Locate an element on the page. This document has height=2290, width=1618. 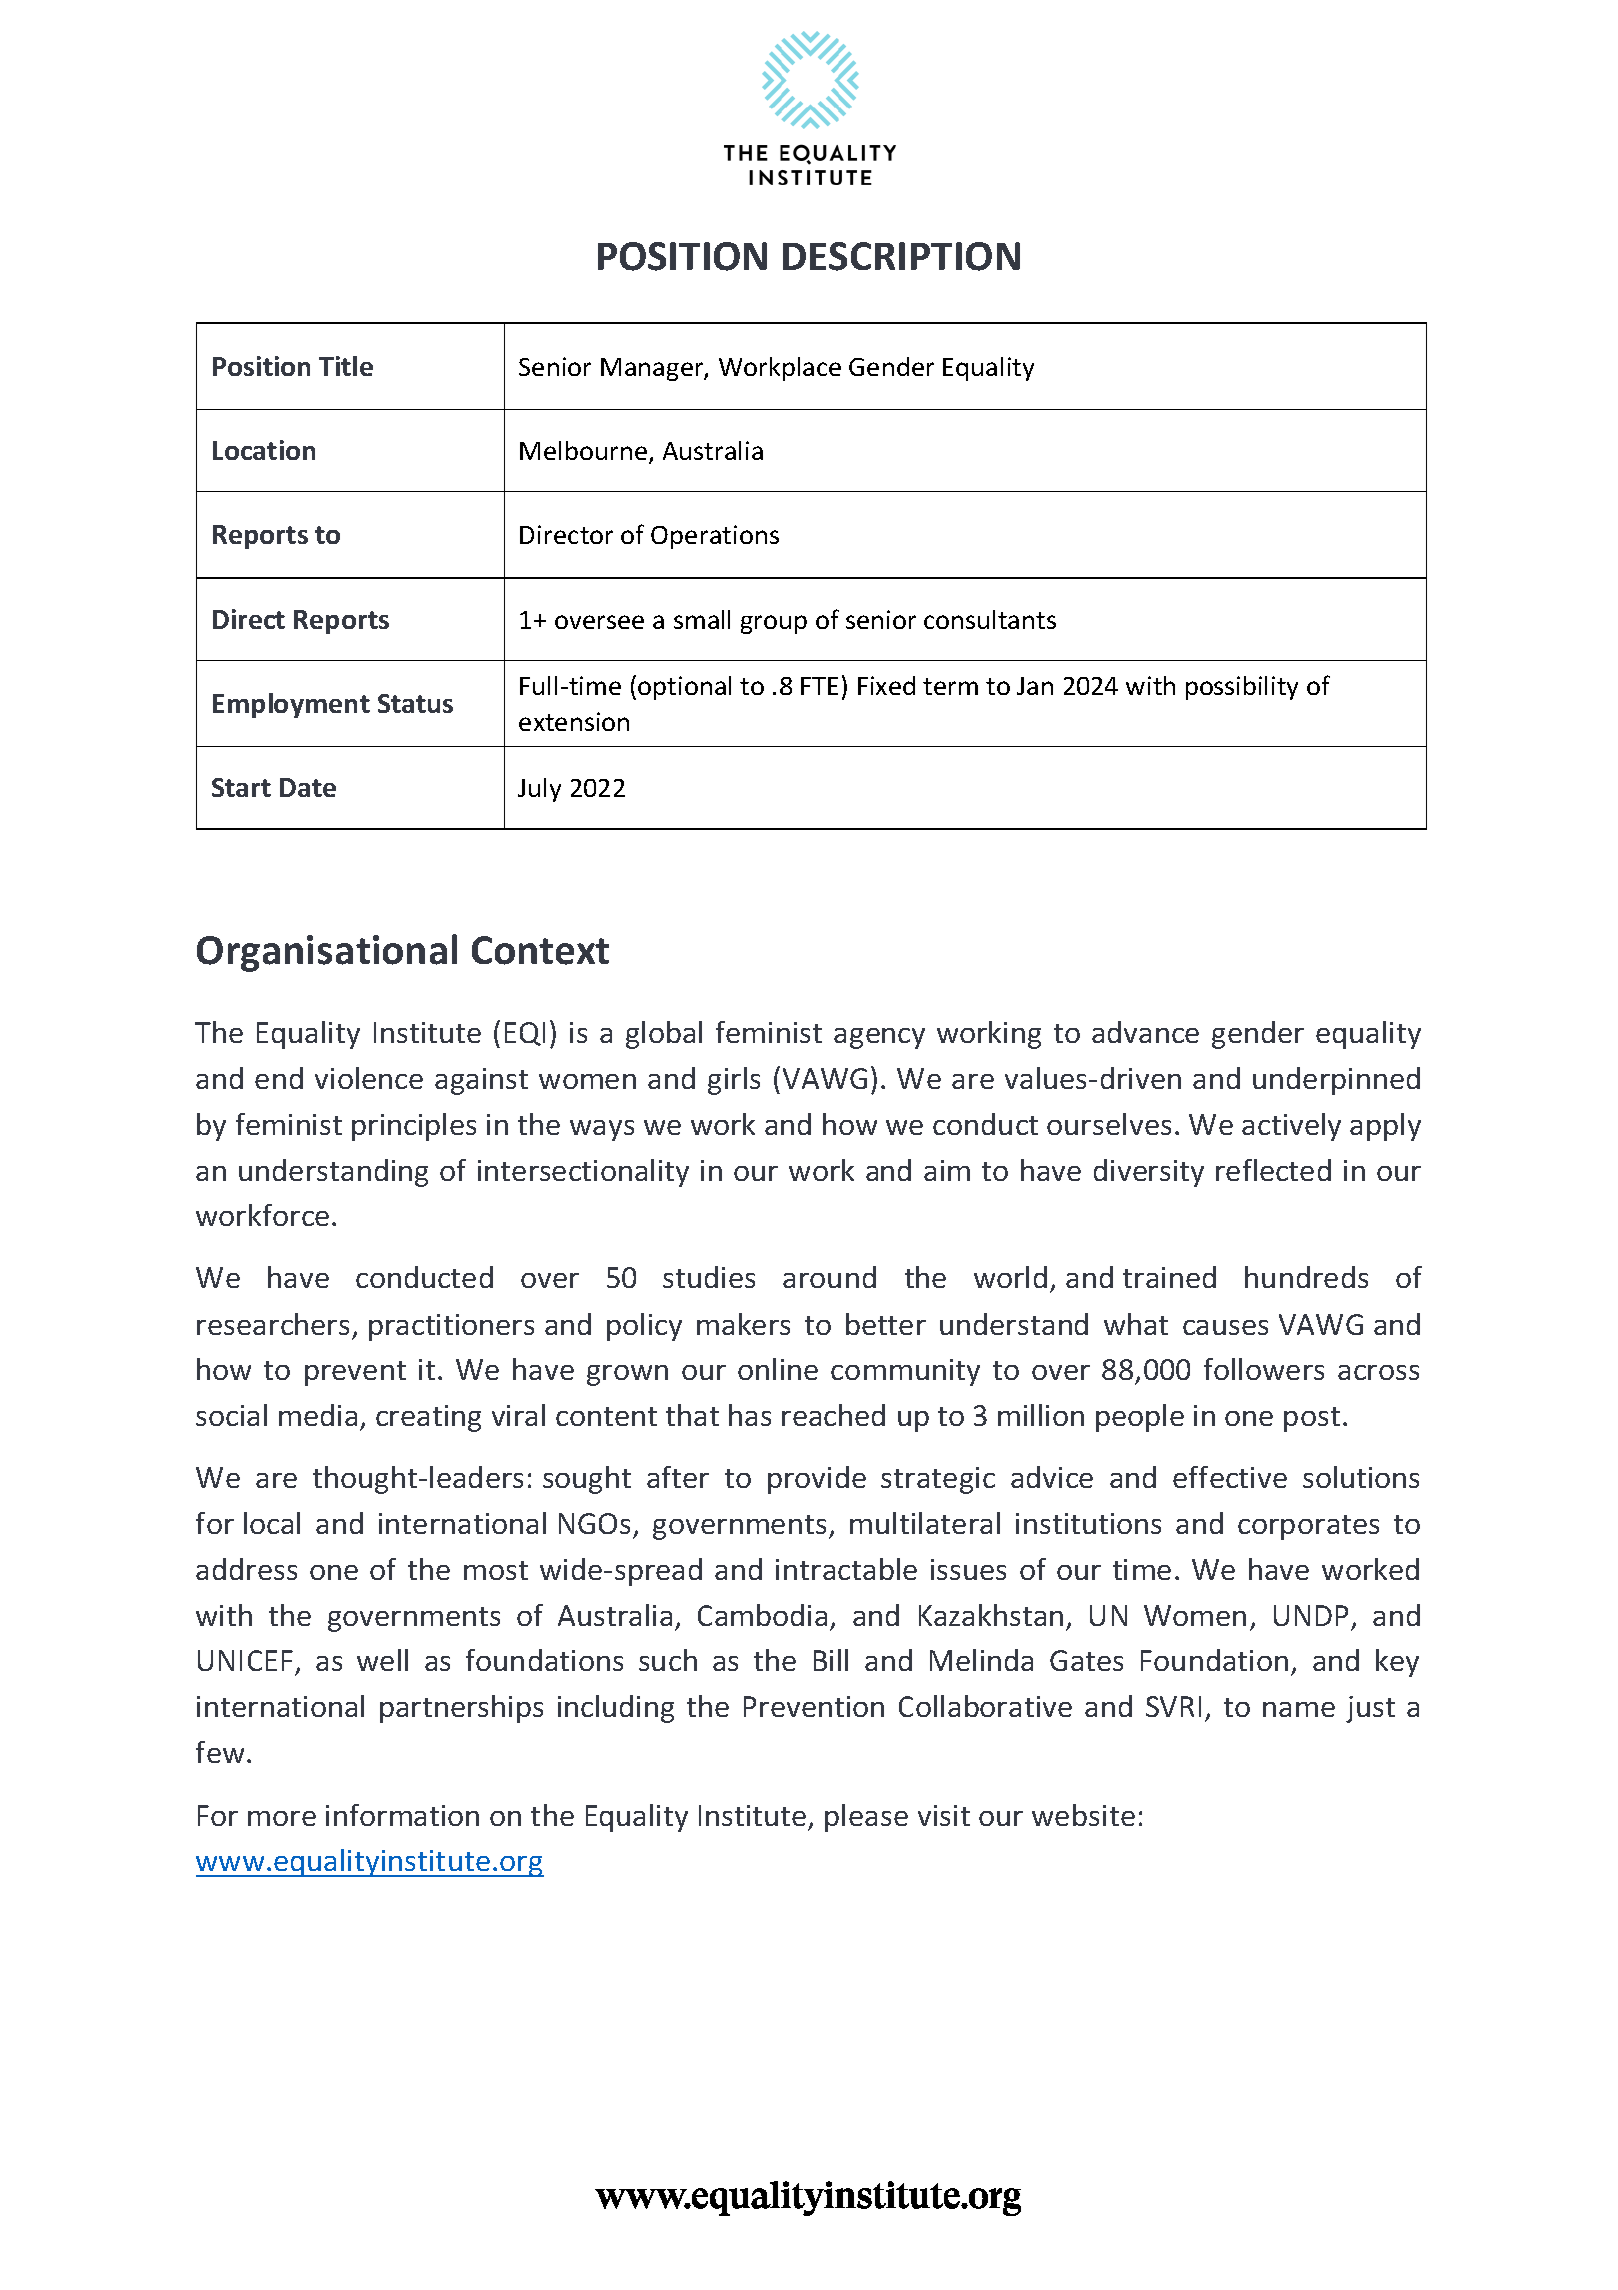
Title is located at coordinates (346, 366).
